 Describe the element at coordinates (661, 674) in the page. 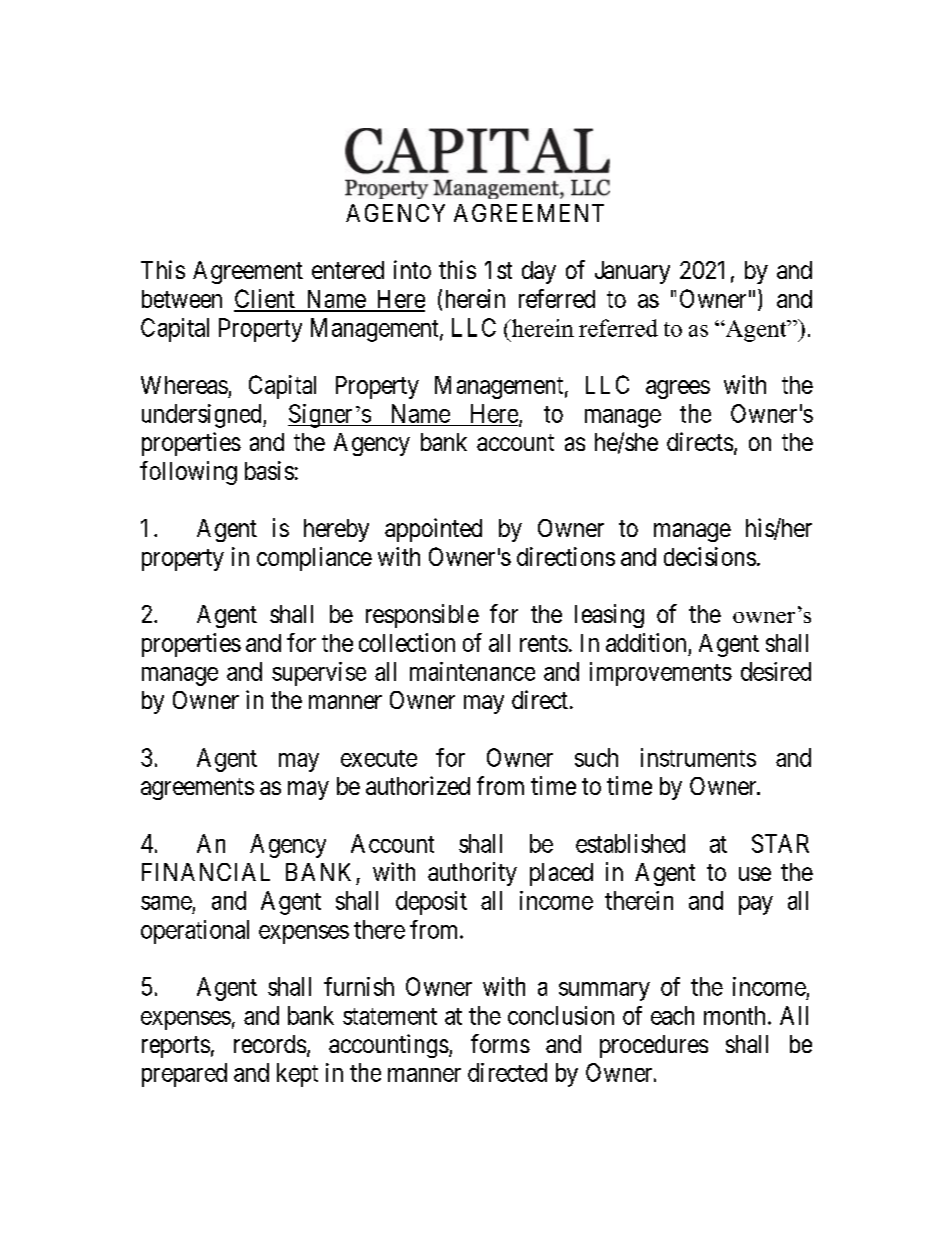

I see `improvements` at that location.
